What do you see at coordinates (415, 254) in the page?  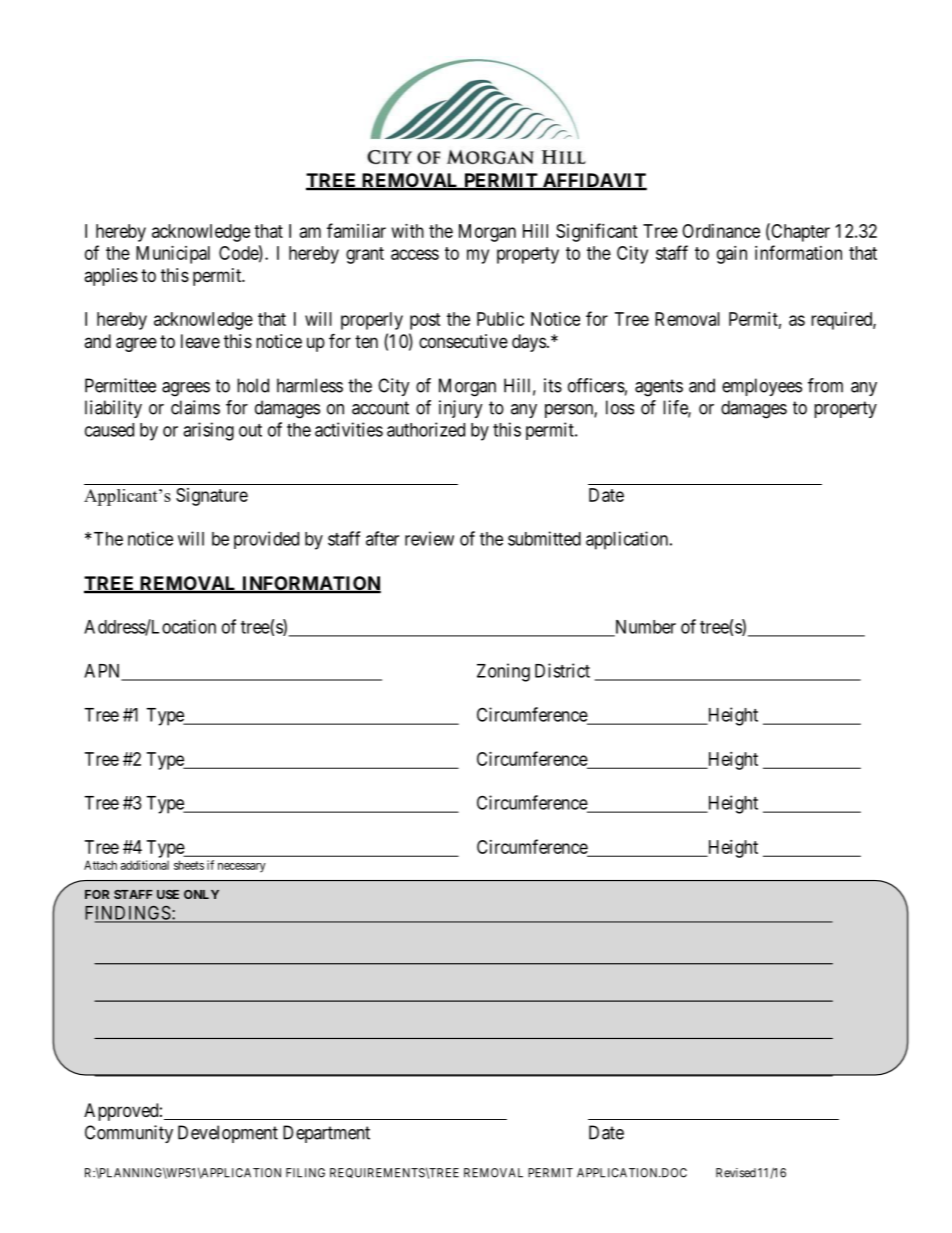 I see `access` at bounding box center [415, 254].
